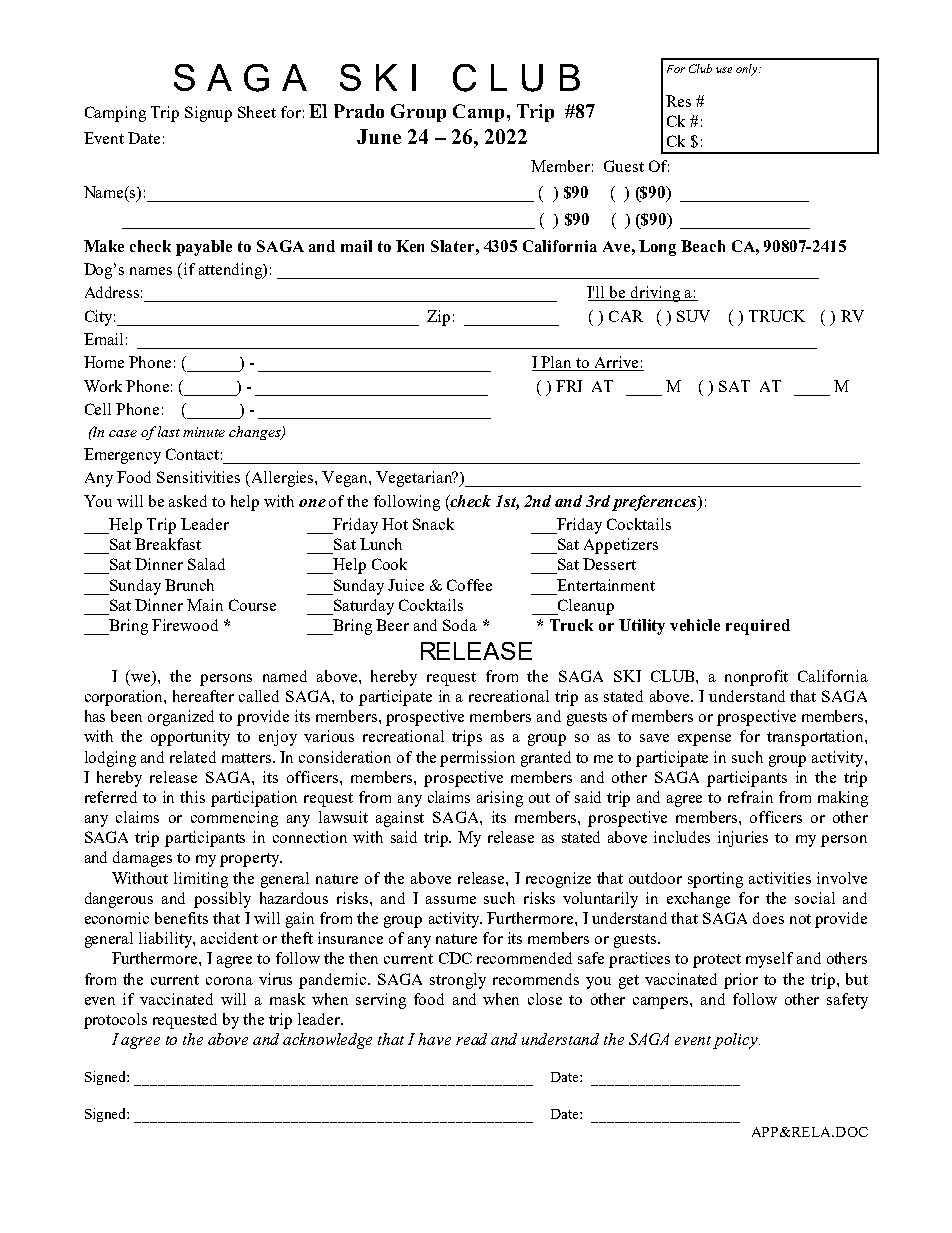 This document has width=952, height=1233. What do you see at coordinates (229, 981) in the document?
I see `corona` at bounding box center [229, 981].
